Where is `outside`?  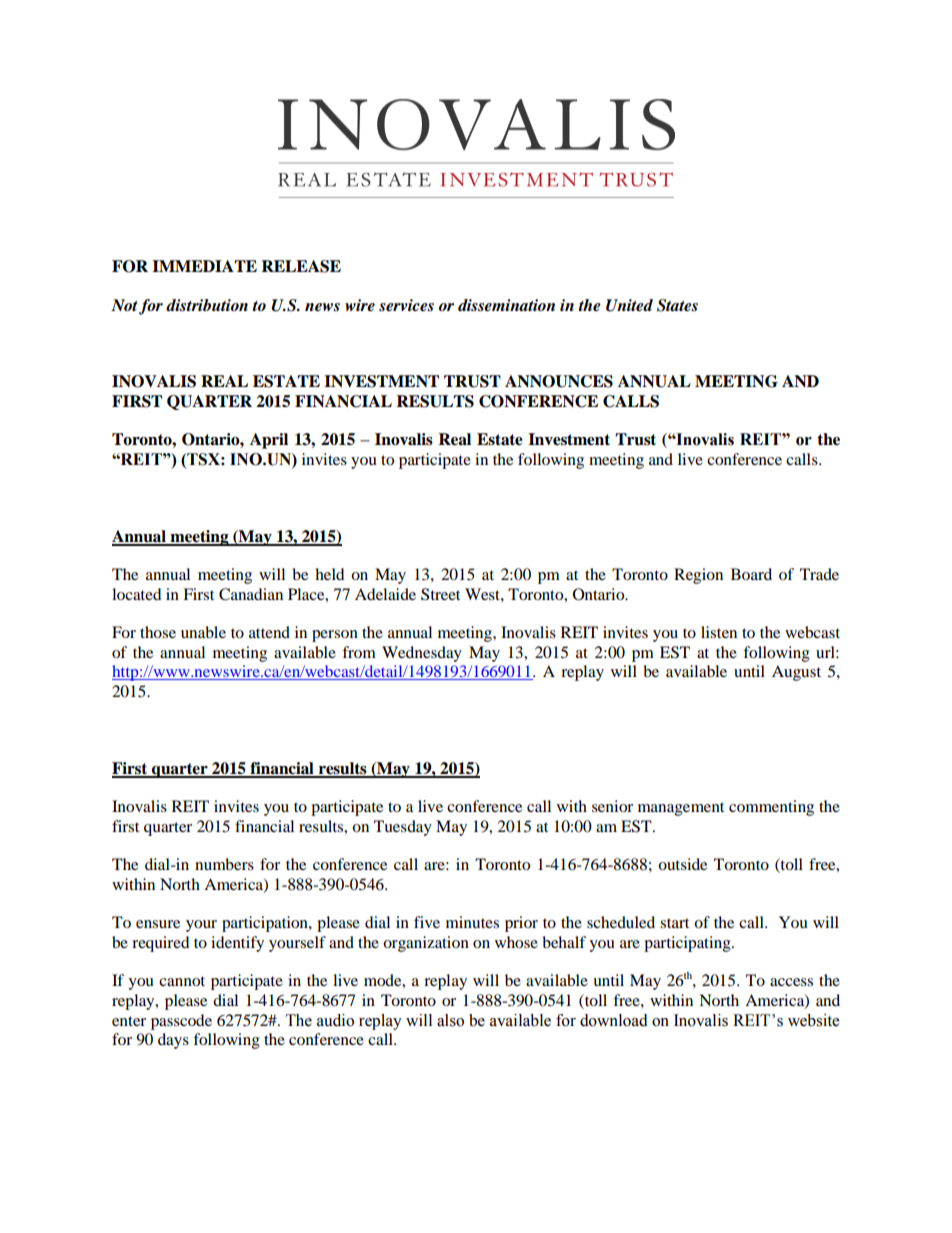
outside is located at coordinates (682, 864).
